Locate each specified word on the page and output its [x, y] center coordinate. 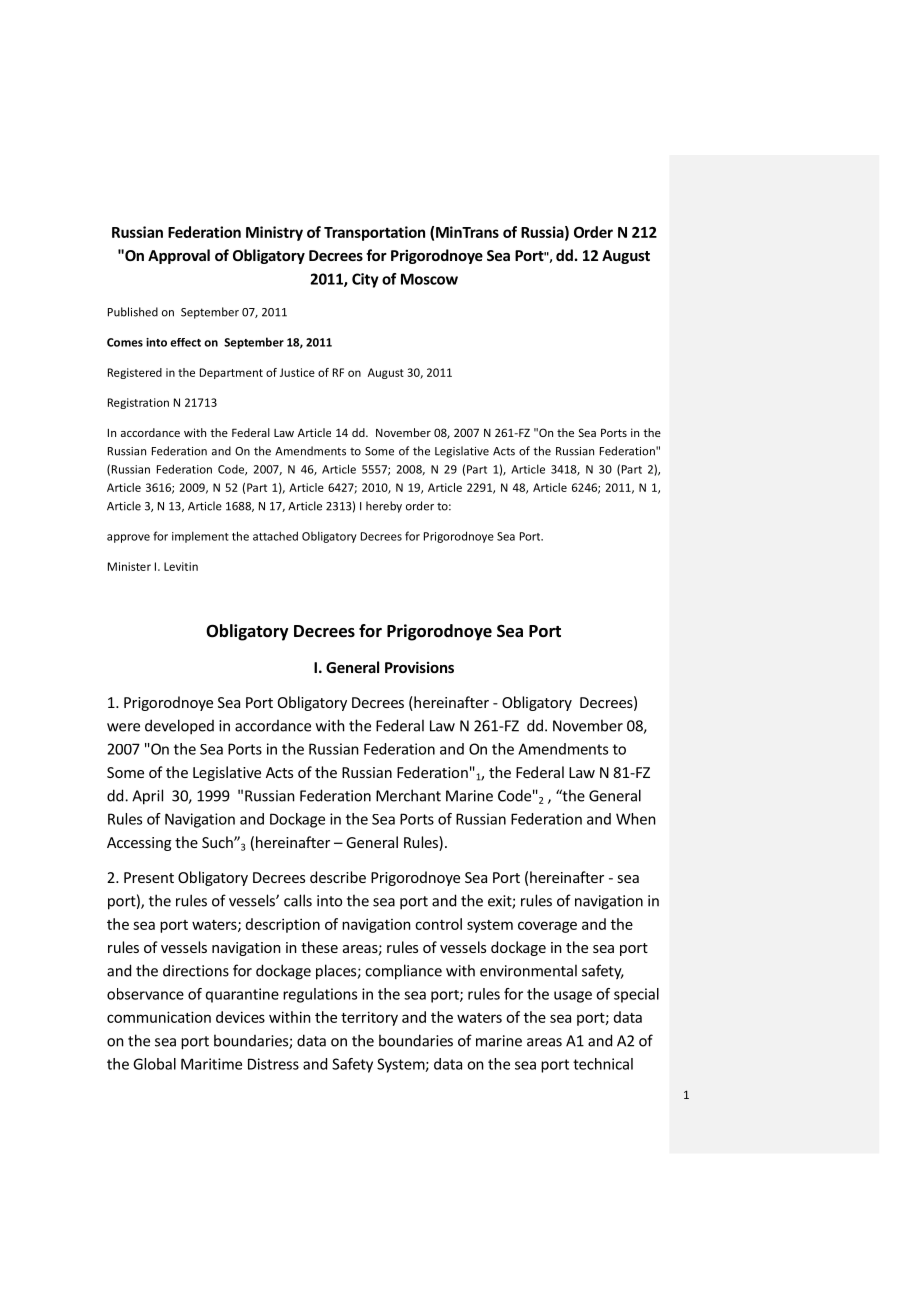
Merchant [408, 795]
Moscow [429, 279]
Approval [179, 256]
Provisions [419, 667]
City [365, 280]
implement [200, 537]
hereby [384, 507]
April [147, 797]
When [636, 819]
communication [159, 1017]
